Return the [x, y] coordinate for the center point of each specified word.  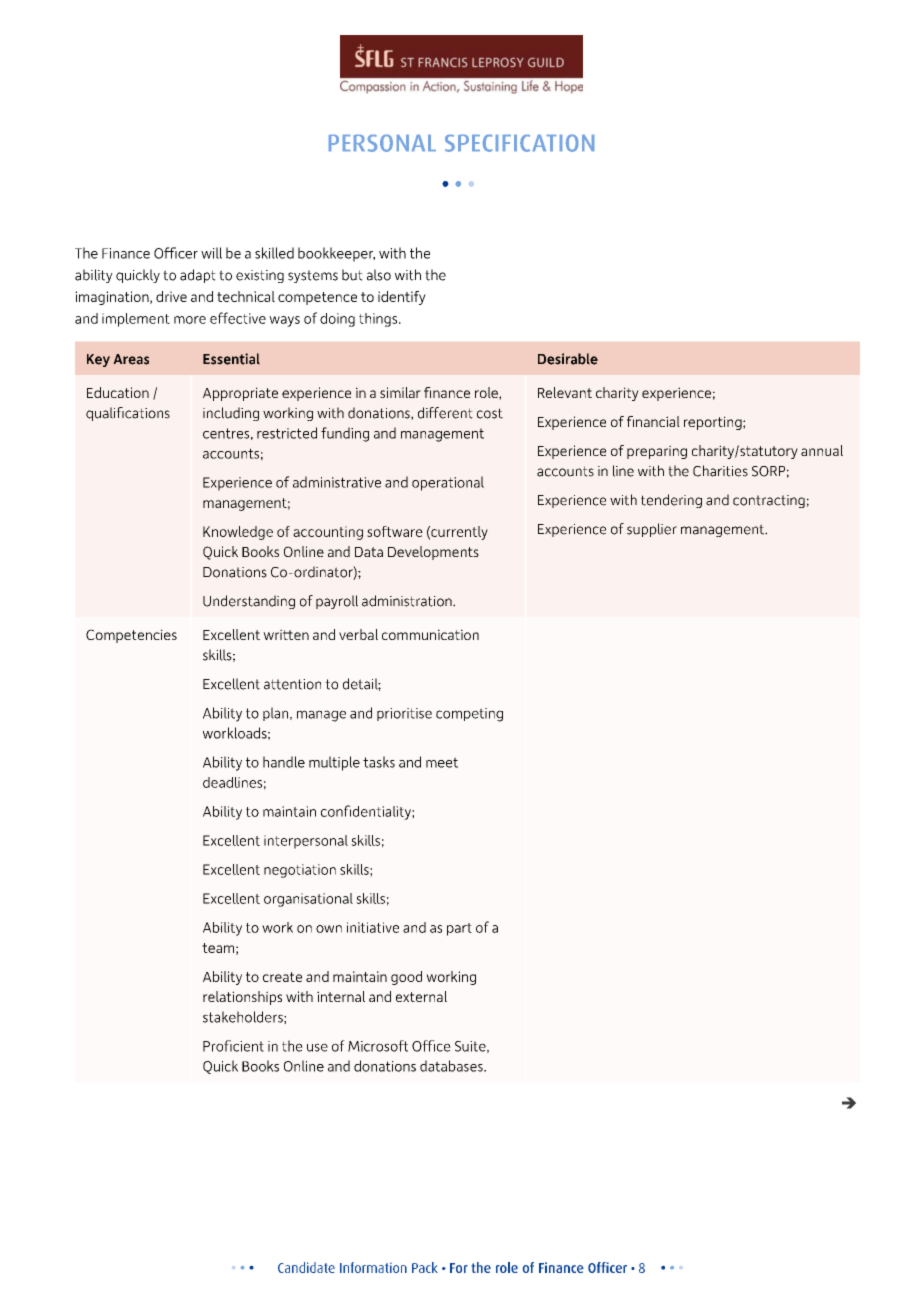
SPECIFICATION [519, 143]
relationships [242, 998]
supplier [652, 530]
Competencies [131, 636]
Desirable [568, 359]
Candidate [306, 1267]
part [459, 929]
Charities [720, 471]
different [445, 413]
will [211, 253]
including [231, 414]
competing [469, 715]
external [421, 996]
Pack [425, 1267]
